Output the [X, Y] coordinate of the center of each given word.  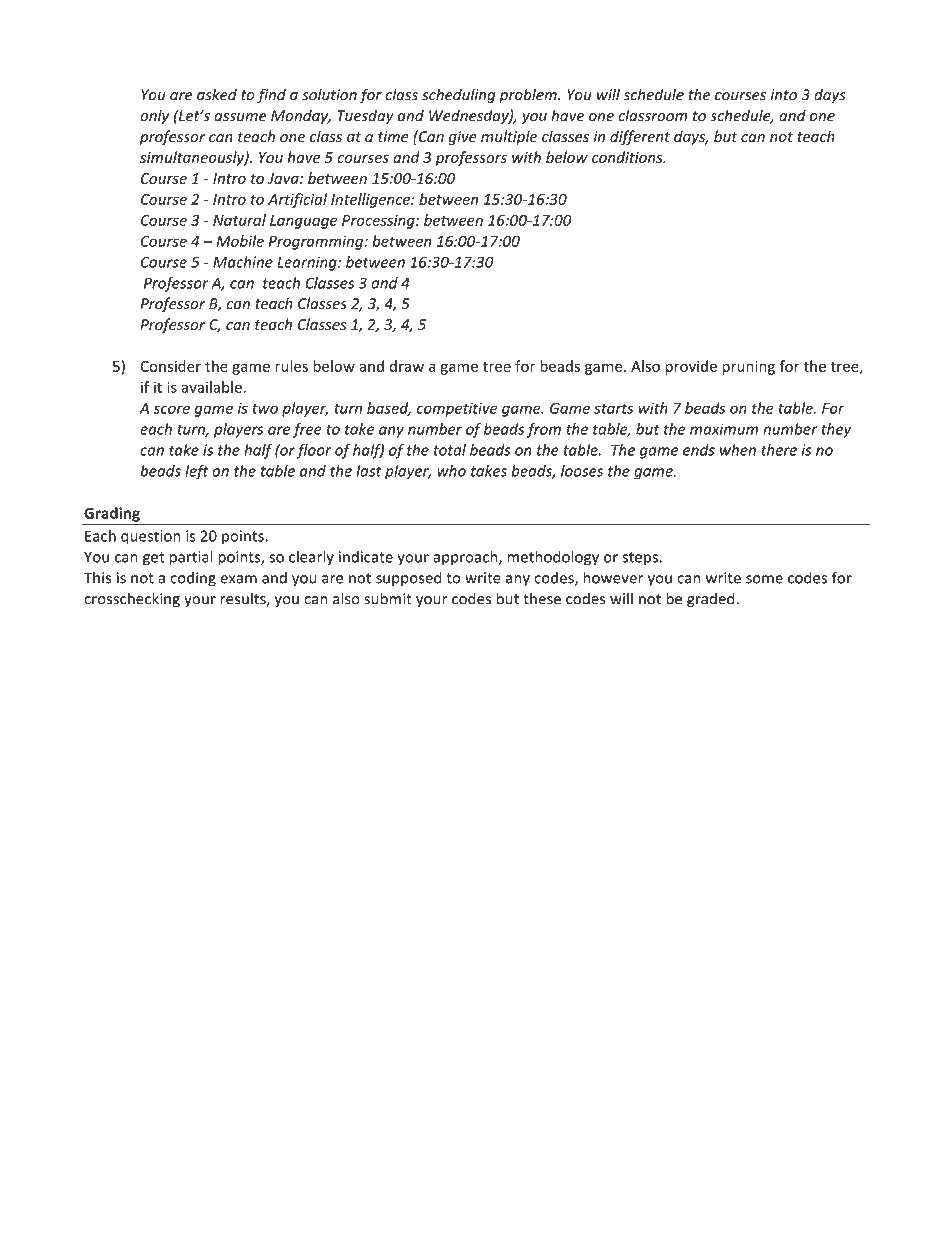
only [154, 117]
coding [193, 579]
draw [407, 366]
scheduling [458, 95]
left [196, 472]
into [784, 95]
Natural [239, 220]
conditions [628, 157]
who [451, 471]
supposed [408, 579]
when [738, 450]
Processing [379, 222]
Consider [170, 366]
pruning [749, 368]
